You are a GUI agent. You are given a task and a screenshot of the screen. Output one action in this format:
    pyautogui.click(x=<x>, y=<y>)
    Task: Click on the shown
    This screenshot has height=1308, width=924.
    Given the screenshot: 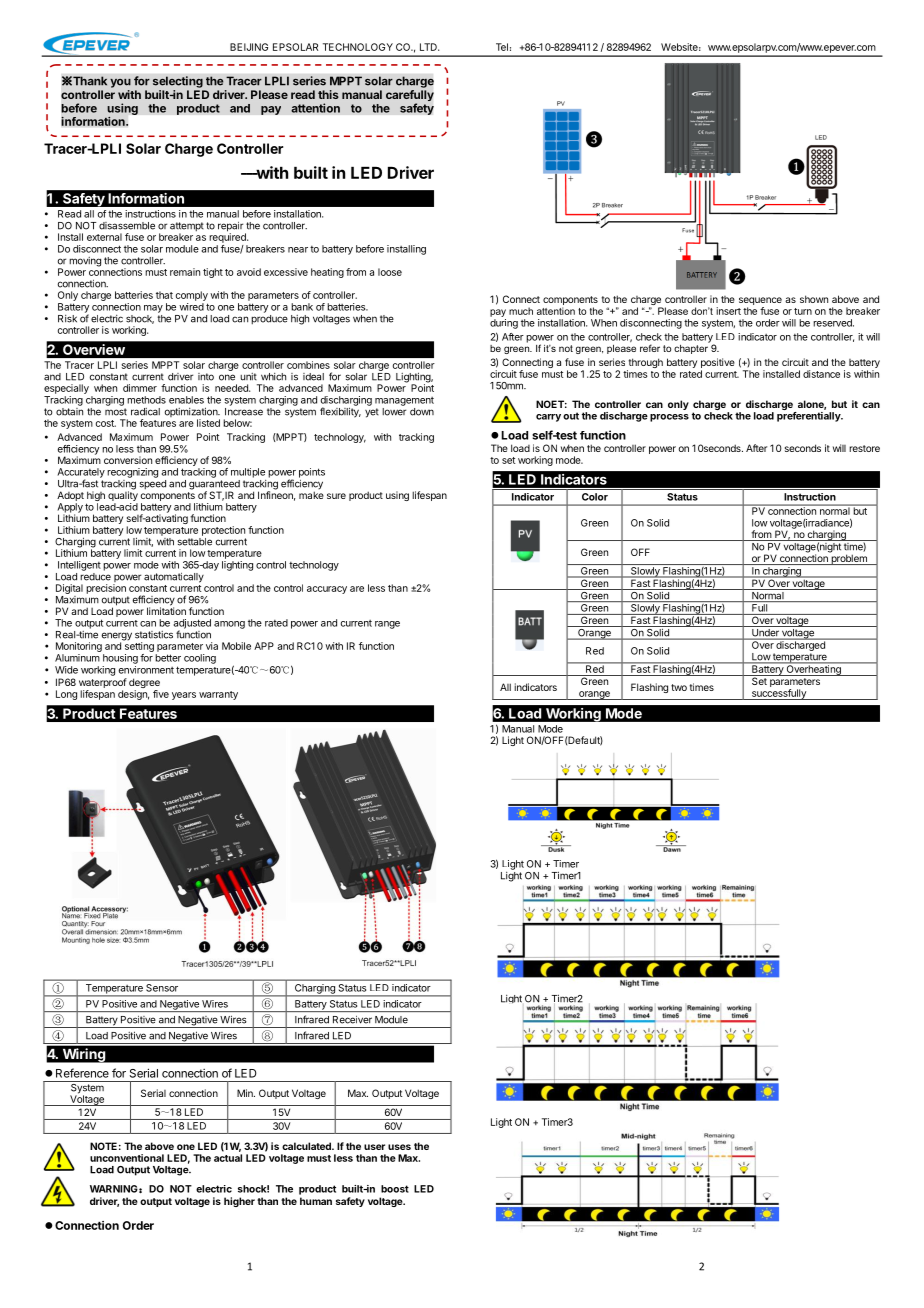 What is the action you would take?
    pyautogui.click(x=814, y=299)
